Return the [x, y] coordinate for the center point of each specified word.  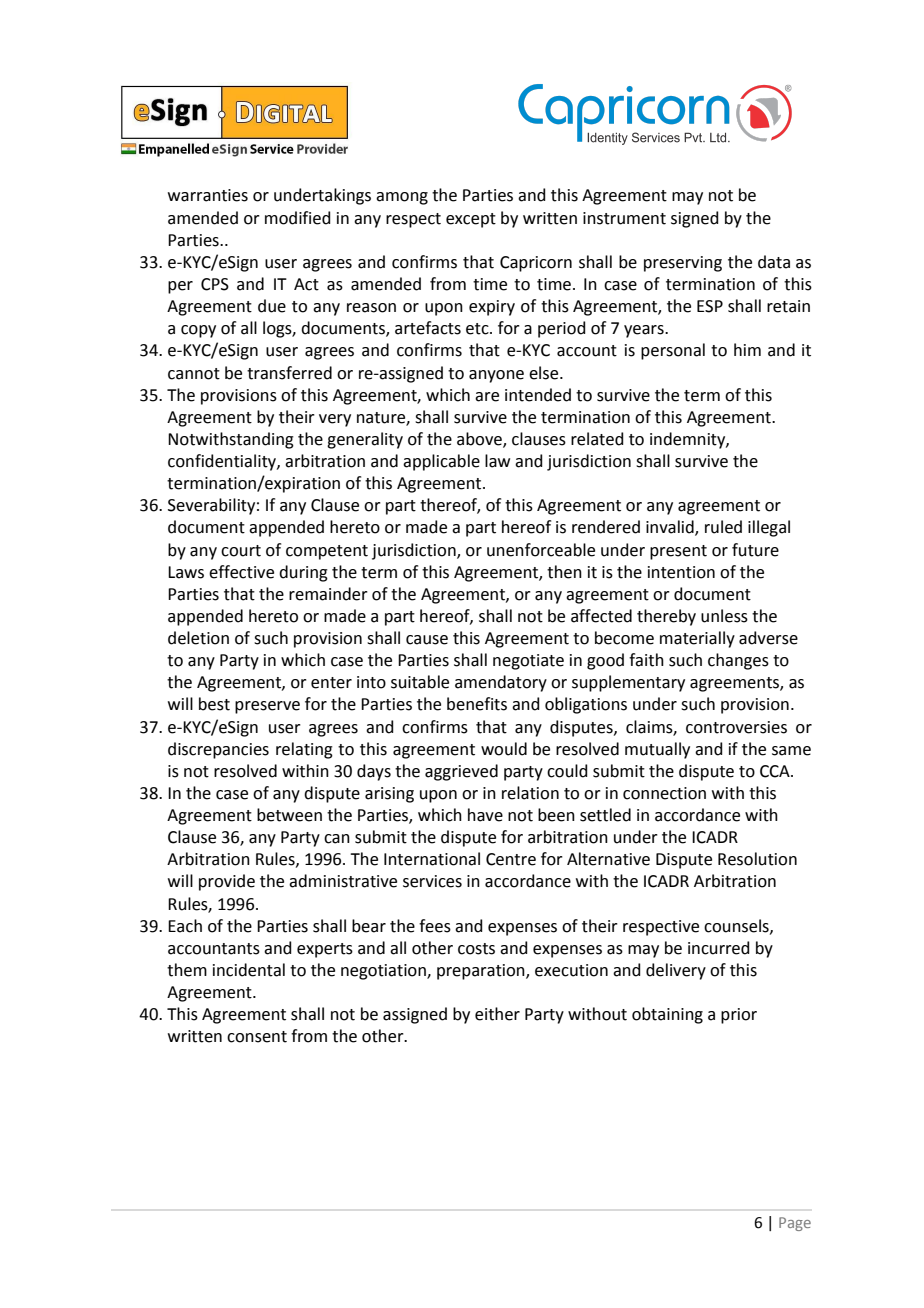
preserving [683, 264]
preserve [267, 707]
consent [257, 1037]
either [497, 1014]
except [471, 220]
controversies [736, 727]
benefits [477, 704]
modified [298, 218]
